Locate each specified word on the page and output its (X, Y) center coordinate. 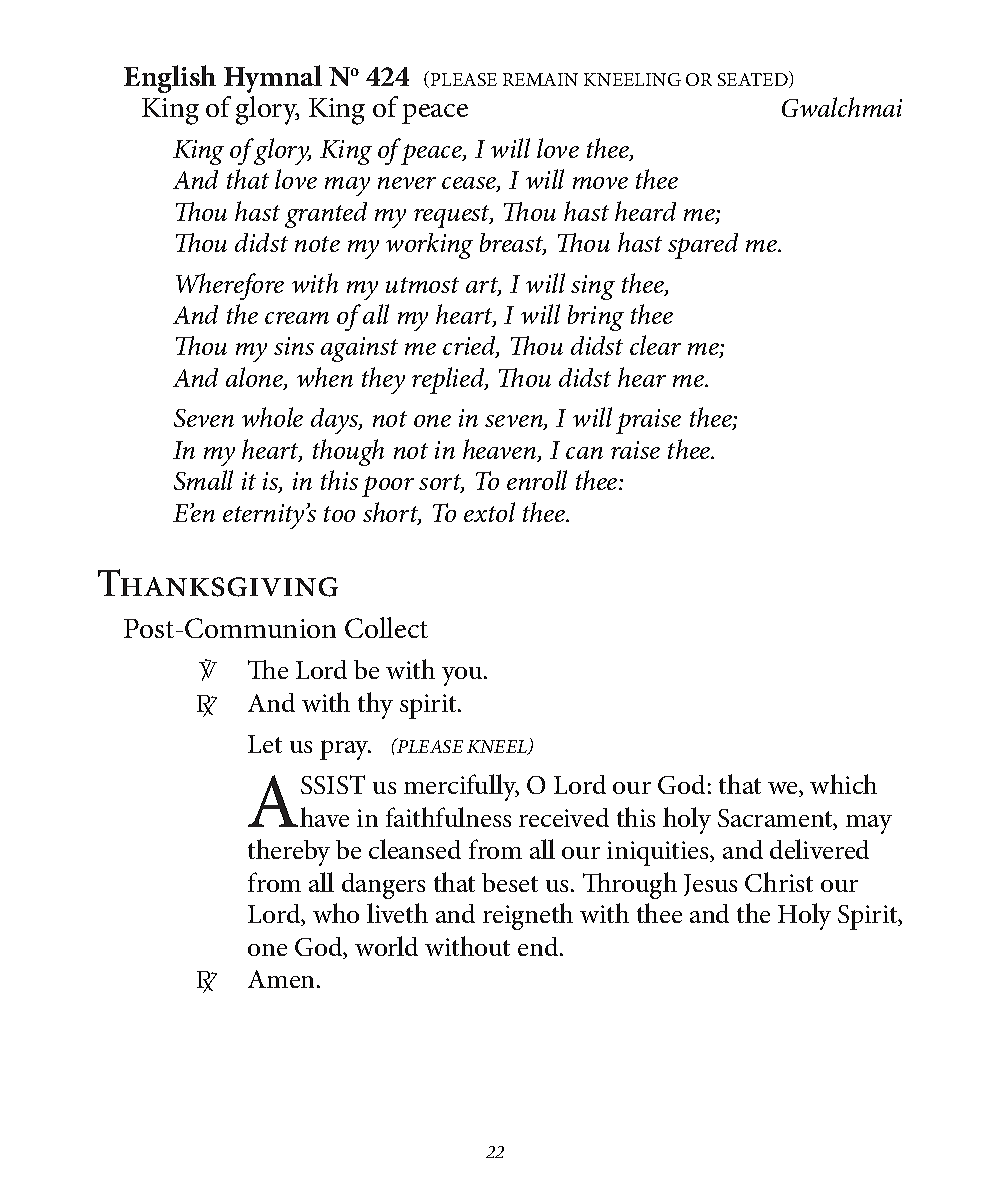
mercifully (461, 787)
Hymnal (273, 79)
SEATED (754, 79)
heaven (501, 450)
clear (655, 345)
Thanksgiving (218, 583)
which (843, 784)
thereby (289, 852)
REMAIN (540, 79)
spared (703, 246)
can (584, 453)
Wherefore (230, 286)
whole (272, 417)
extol (489, 512)
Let (265, 744)
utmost (422, 285)
